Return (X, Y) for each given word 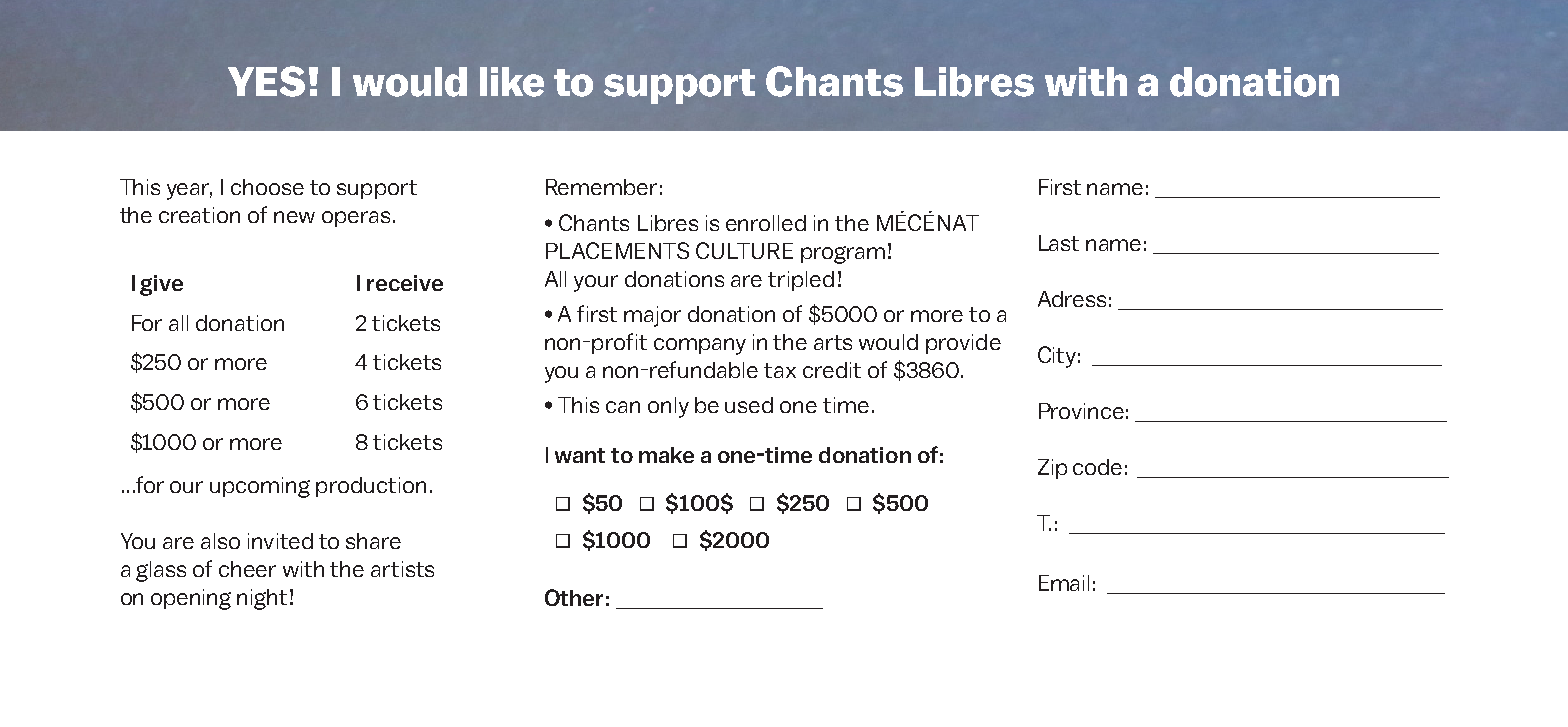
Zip (1052, 469)
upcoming (260, 487)
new (294, 217)
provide (963, 344)
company (700, 346)
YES (266, 81)
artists (402, 569)
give (161, 285)
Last (1059, 243)
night (262, 599)
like (512, 82)
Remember (601, 187)
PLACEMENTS (617, 250)
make (666, 455)
